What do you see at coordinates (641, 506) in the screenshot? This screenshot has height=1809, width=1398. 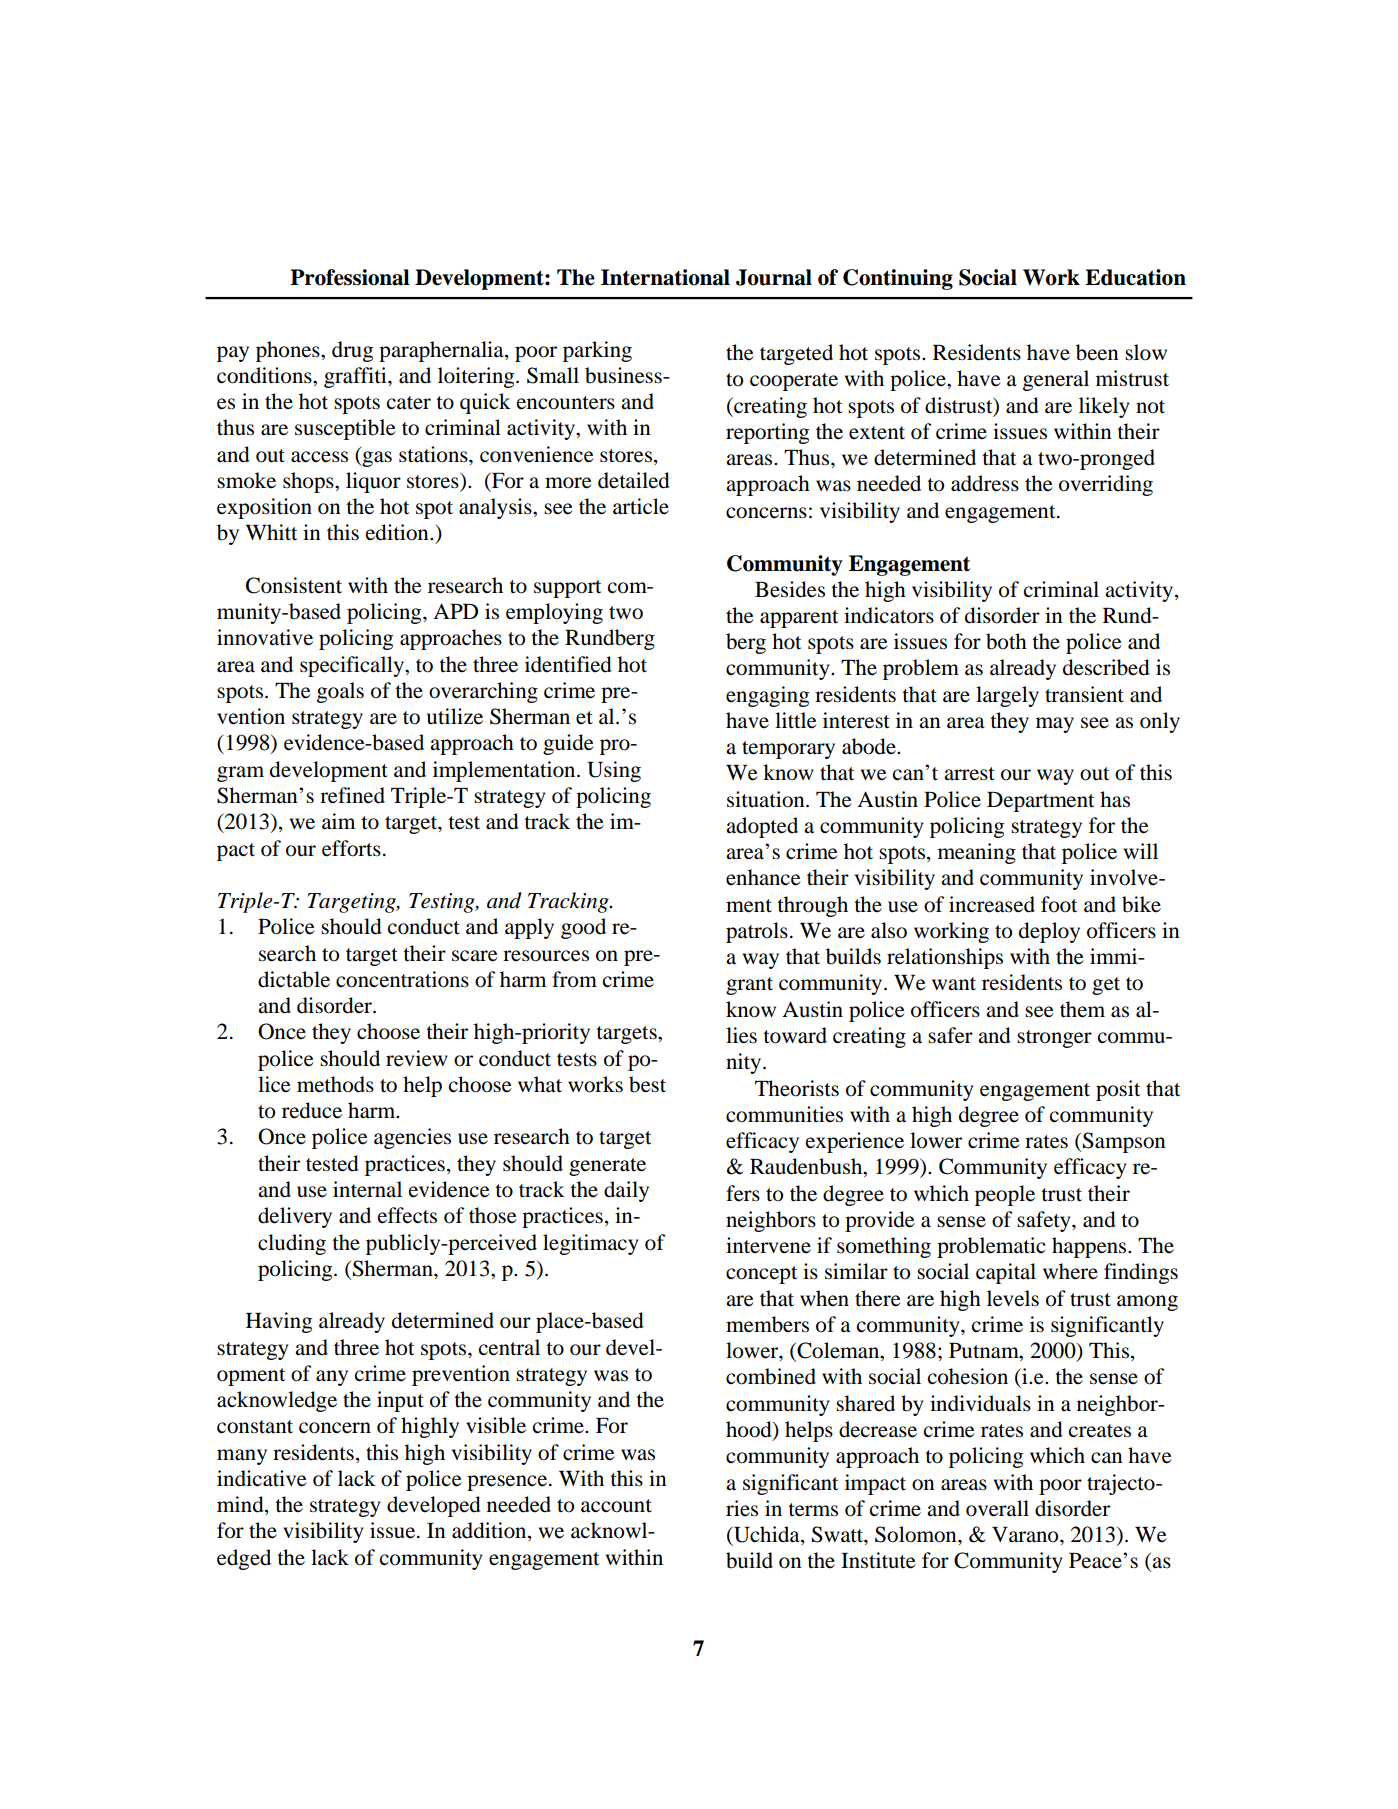 I see `article` at bounding box center [641, 506].
